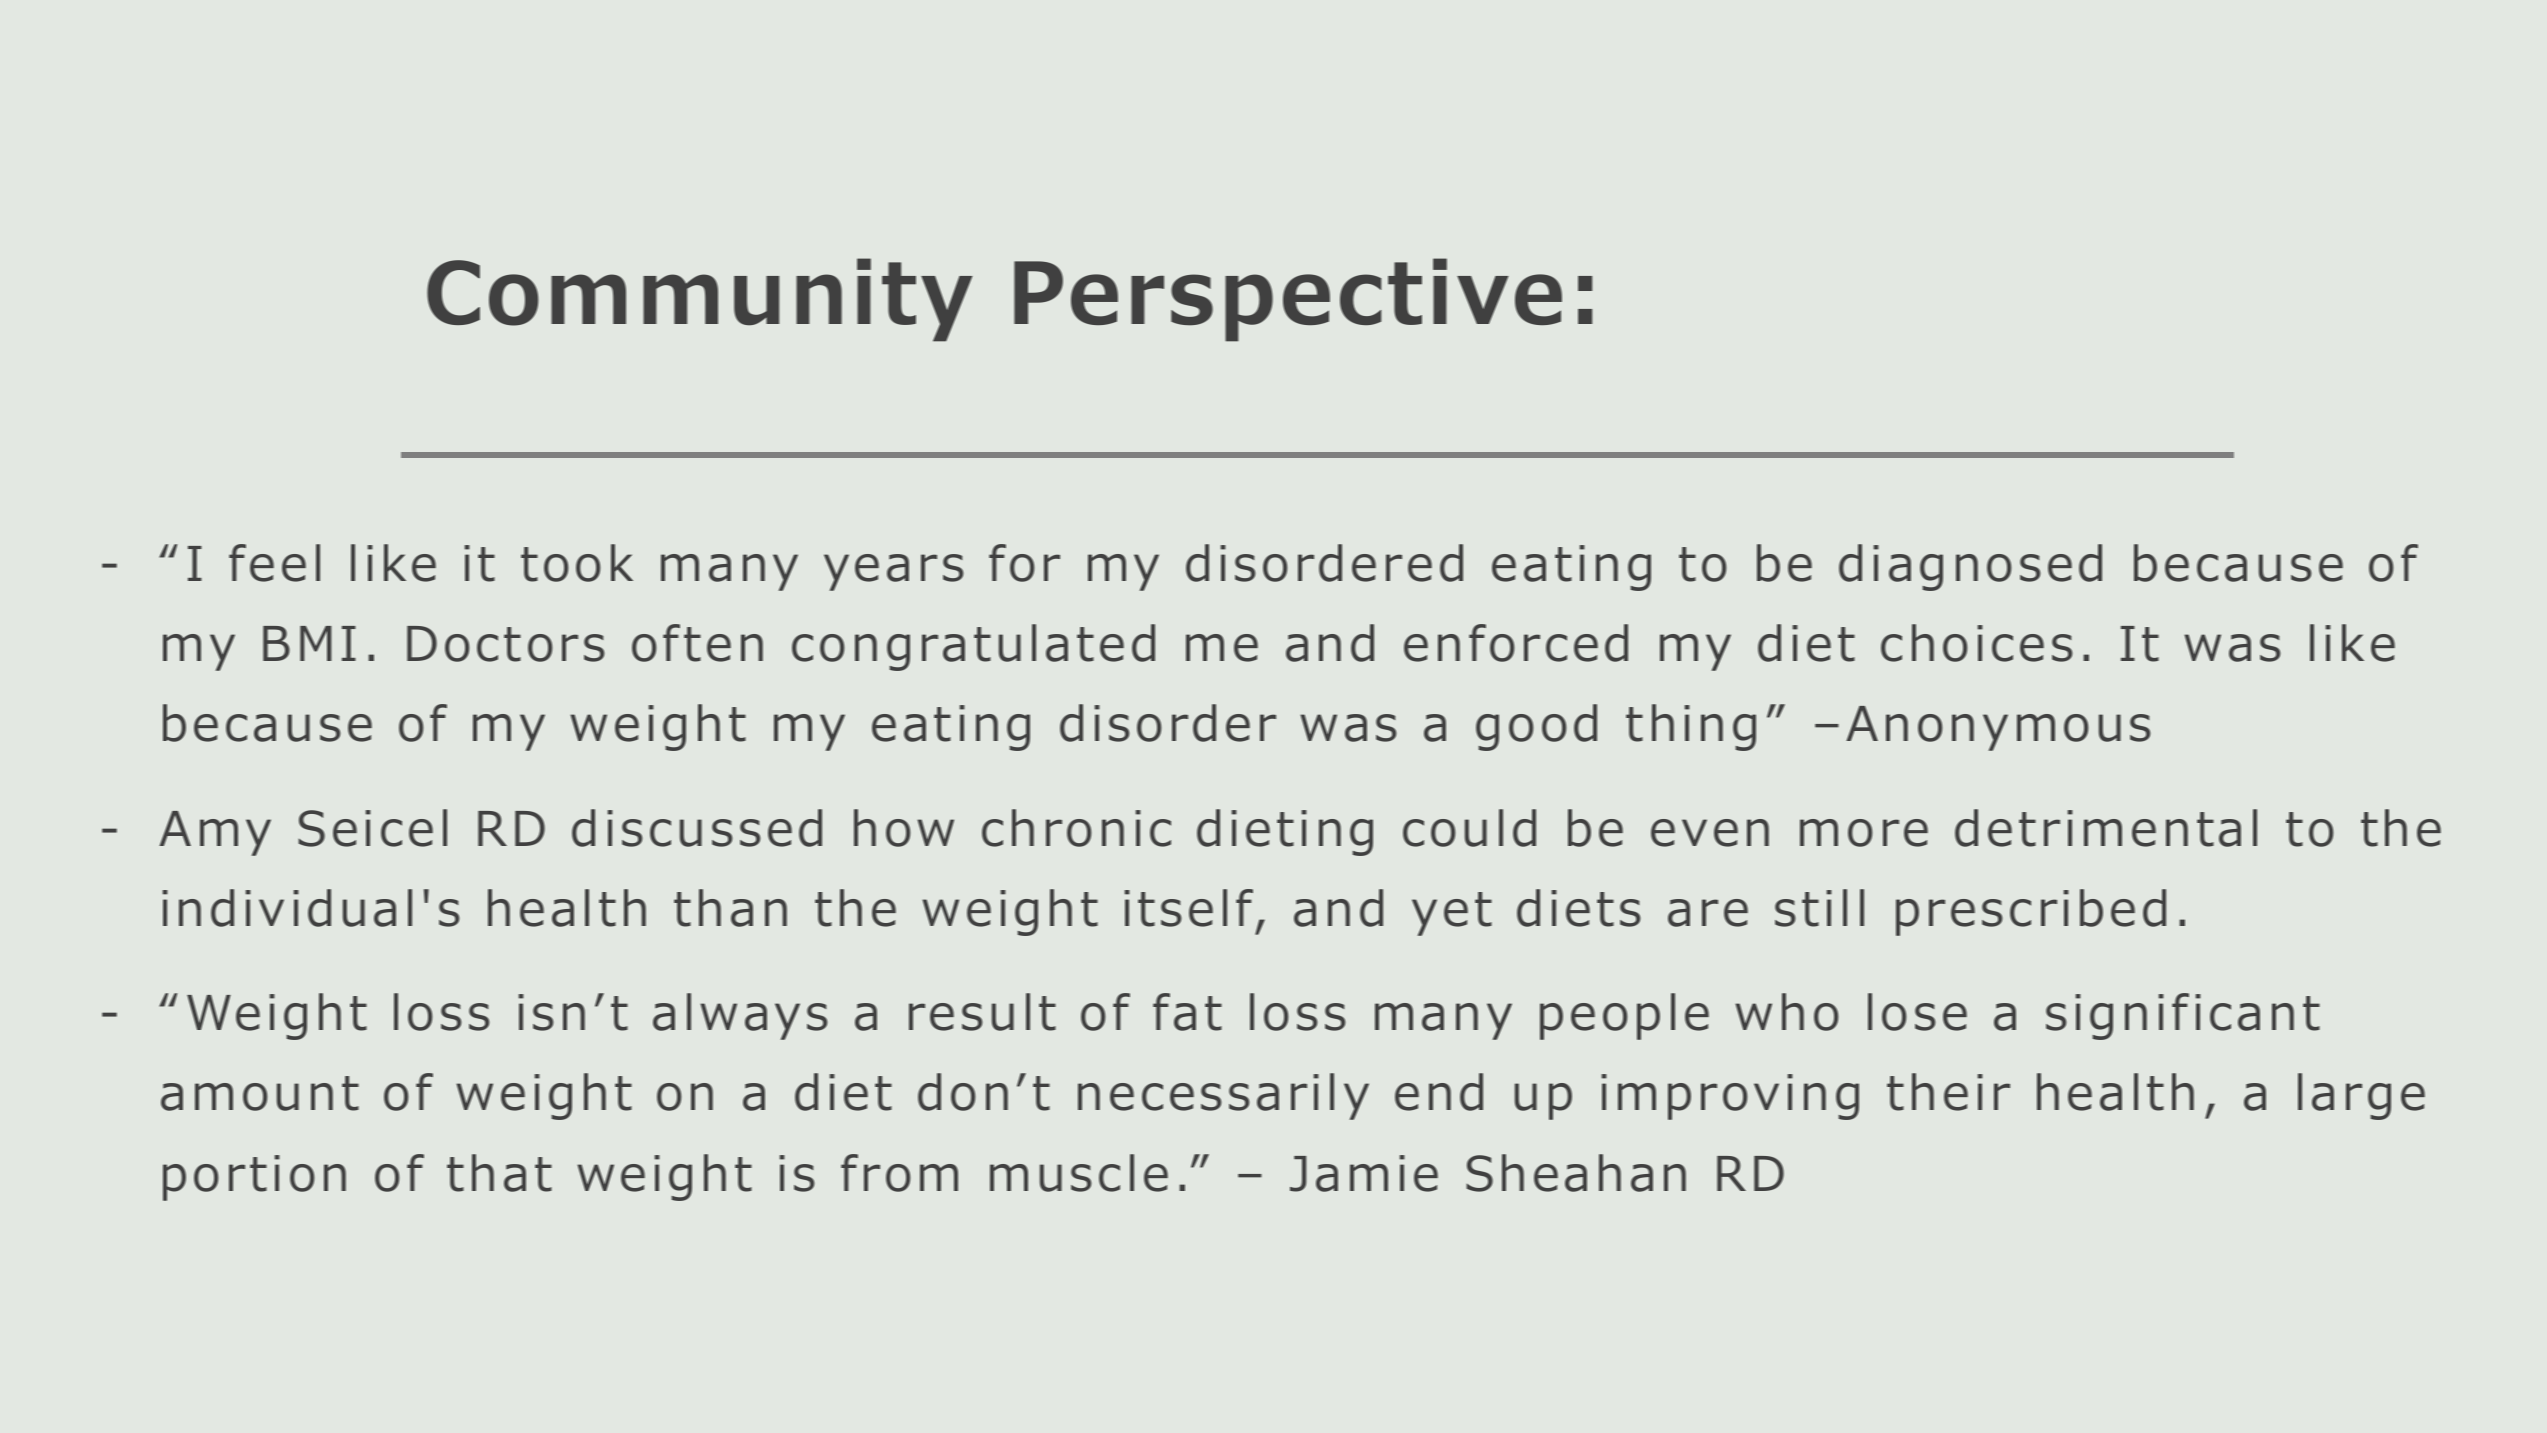 This screenshot has width=2547, height=1433. Describe the element at coordinates (1288, 300) in the screenshot. I see `Perspective` at that location.
